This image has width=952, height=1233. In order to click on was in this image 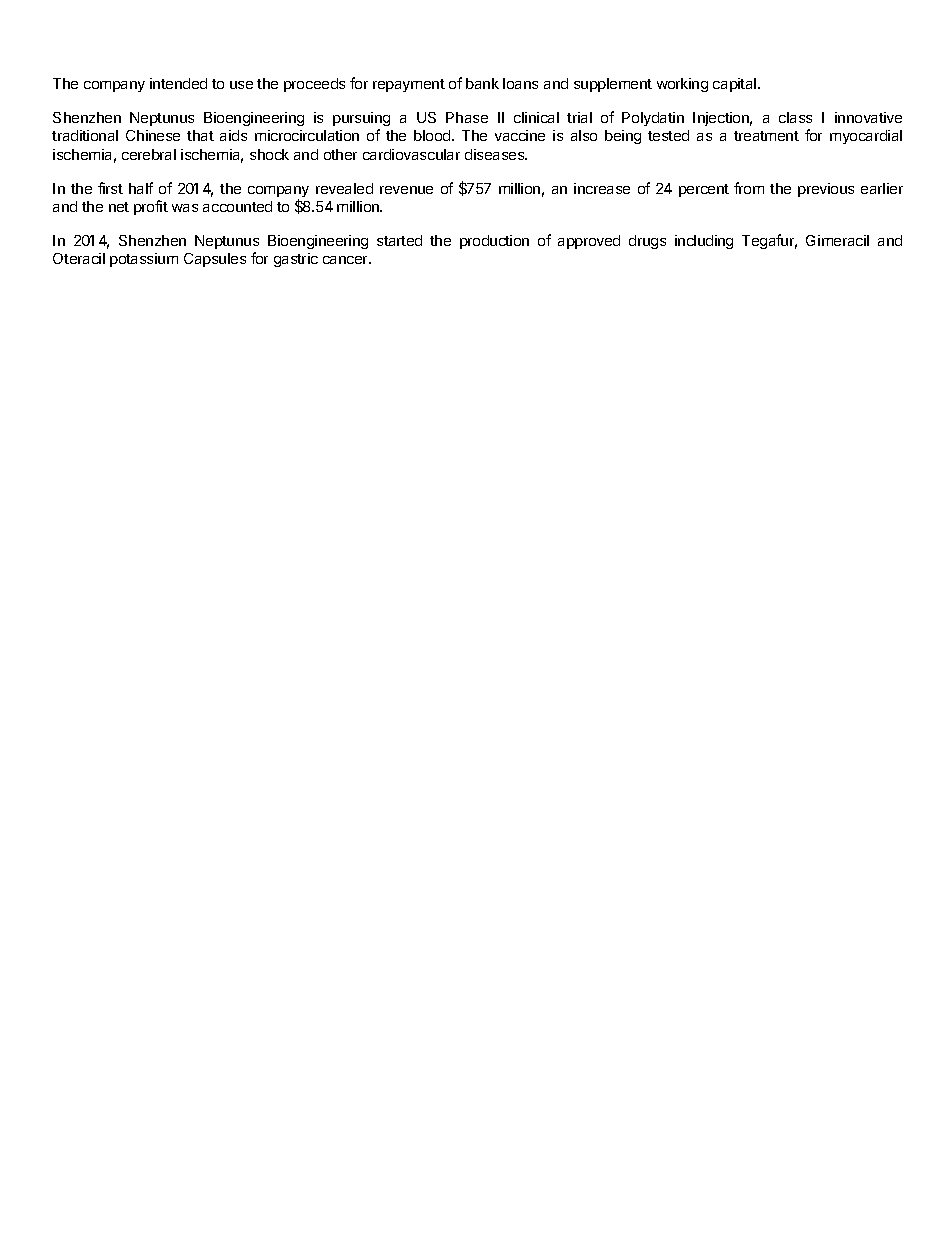, I will do `click(185, 208)`.
